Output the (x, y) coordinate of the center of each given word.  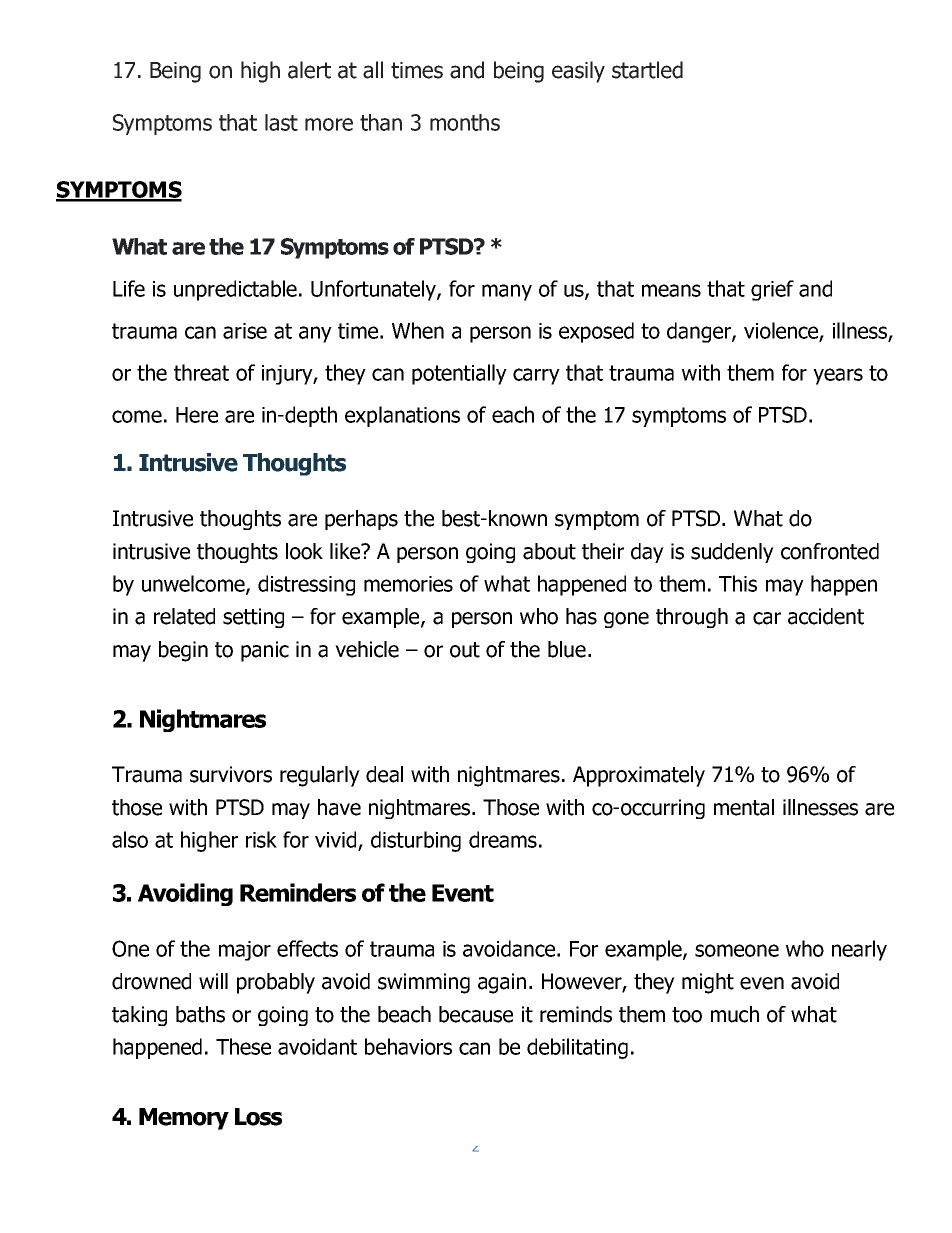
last (281, 122)
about (549, 551)
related (184, 616)
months (465, 122)
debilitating (577, 1048)
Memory (184, 1119)
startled (647, 70)
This (738, 583)
